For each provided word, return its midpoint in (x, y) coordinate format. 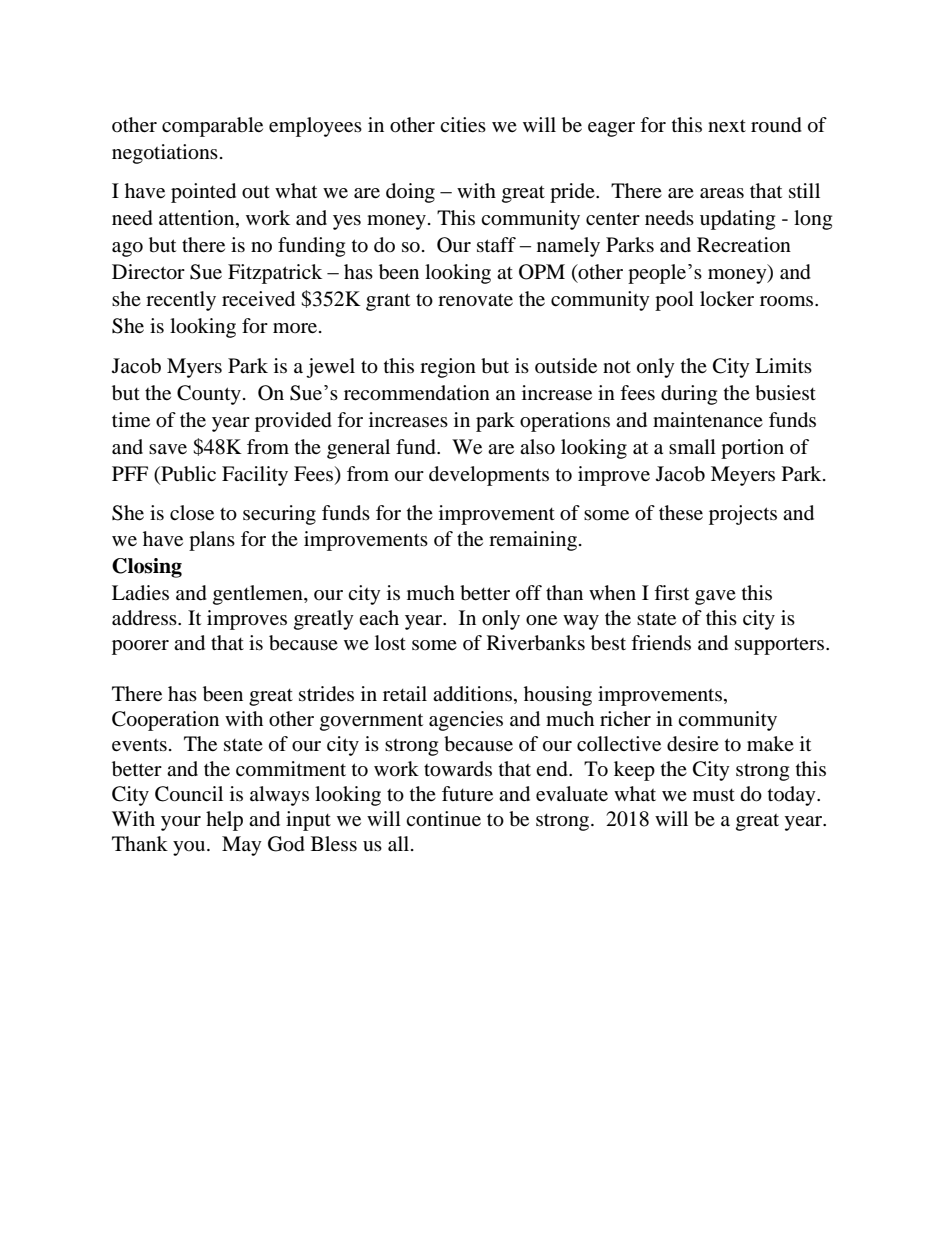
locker (727, 298)
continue (443, 819)
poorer (140, 647)
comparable (212, 127)
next (727, 126)
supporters (781, 646)
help (224, 821)
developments (489, 476)
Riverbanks (536, 643)
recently (181, 301)
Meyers (743, 476)
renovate (475, 300)
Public (187, 475)
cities (463, 124)
